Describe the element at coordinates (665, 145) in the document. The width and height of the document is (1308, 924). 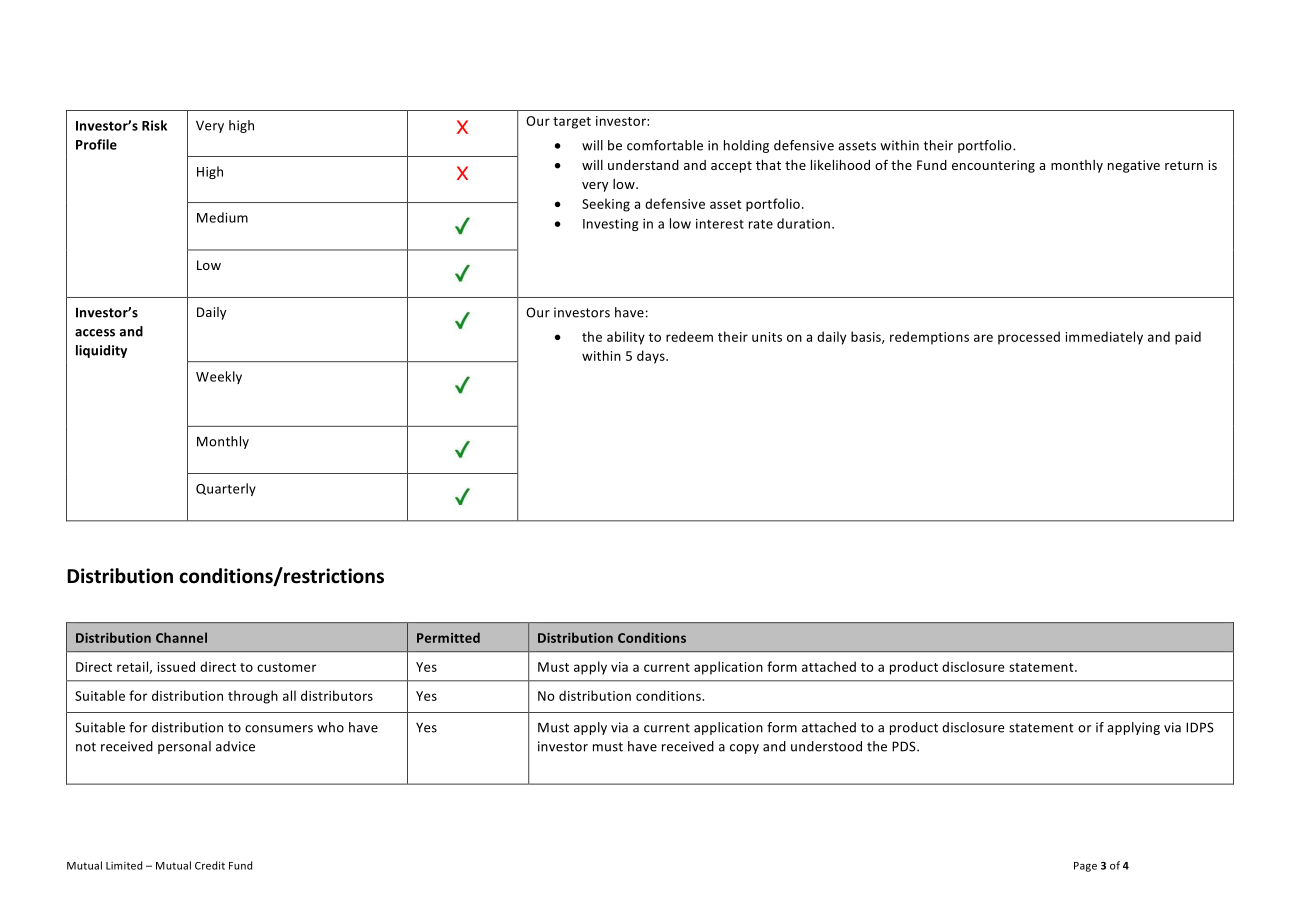
I see `comfortable` at that location.
